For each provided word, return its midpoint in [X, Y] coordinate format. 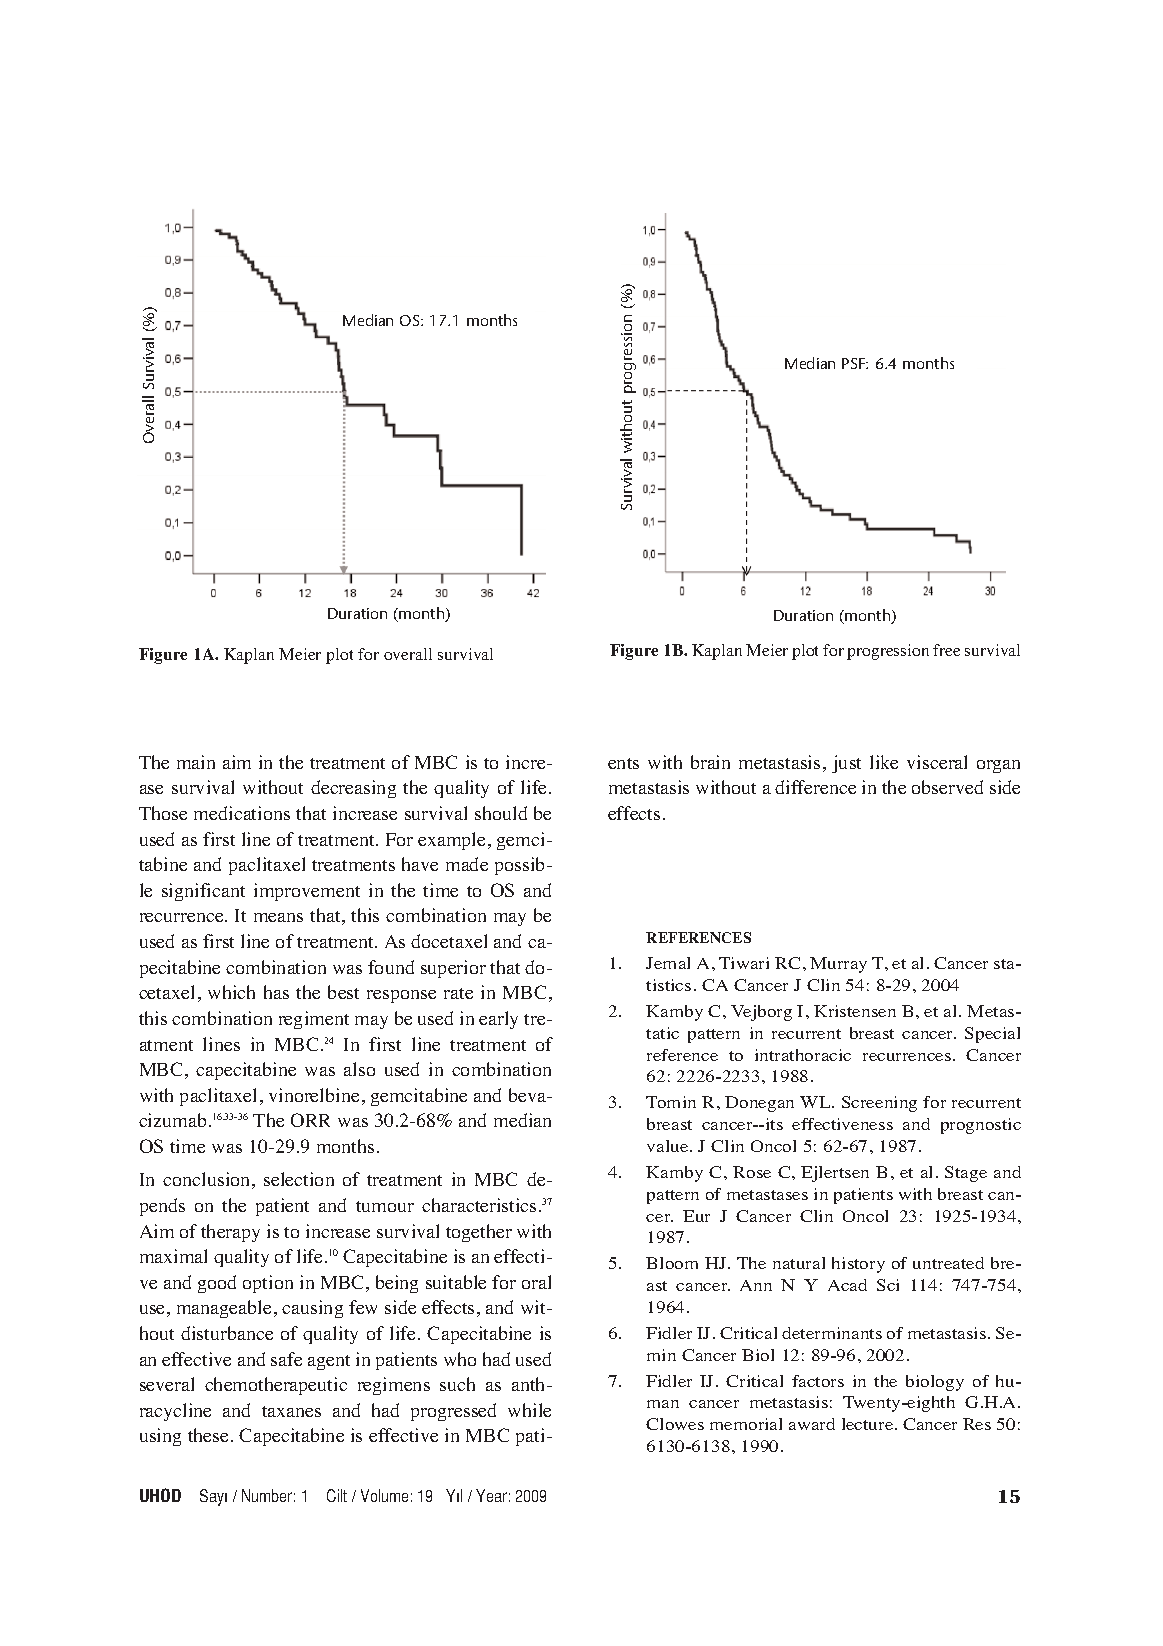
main [196, 762]
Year [491, 1495]
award [812, 1424]
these [208, 1435]
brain [710, 762]
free [946, 650]
